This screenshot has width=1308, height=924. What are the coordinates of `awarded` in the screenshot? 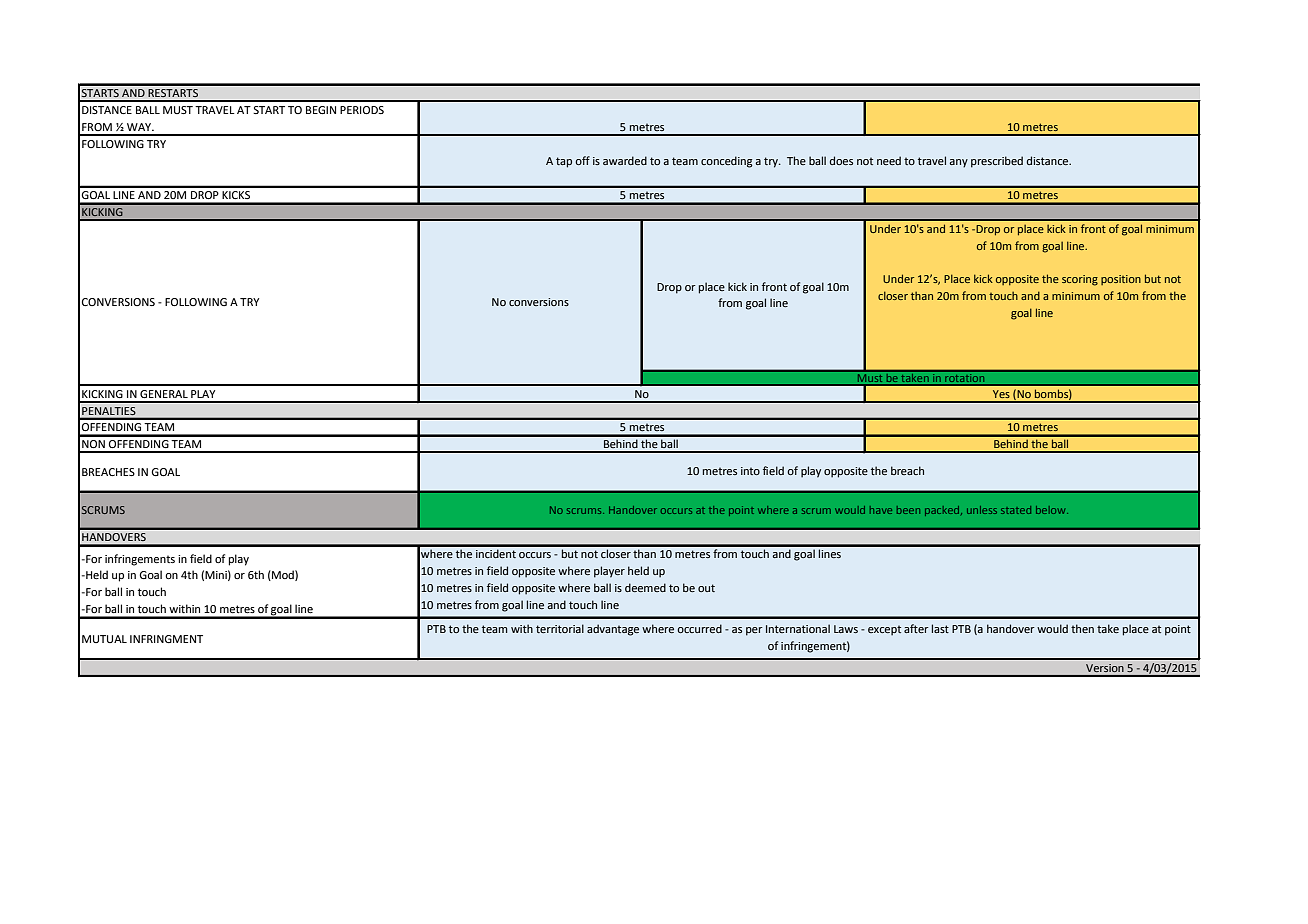 It's located at (625, 160).
